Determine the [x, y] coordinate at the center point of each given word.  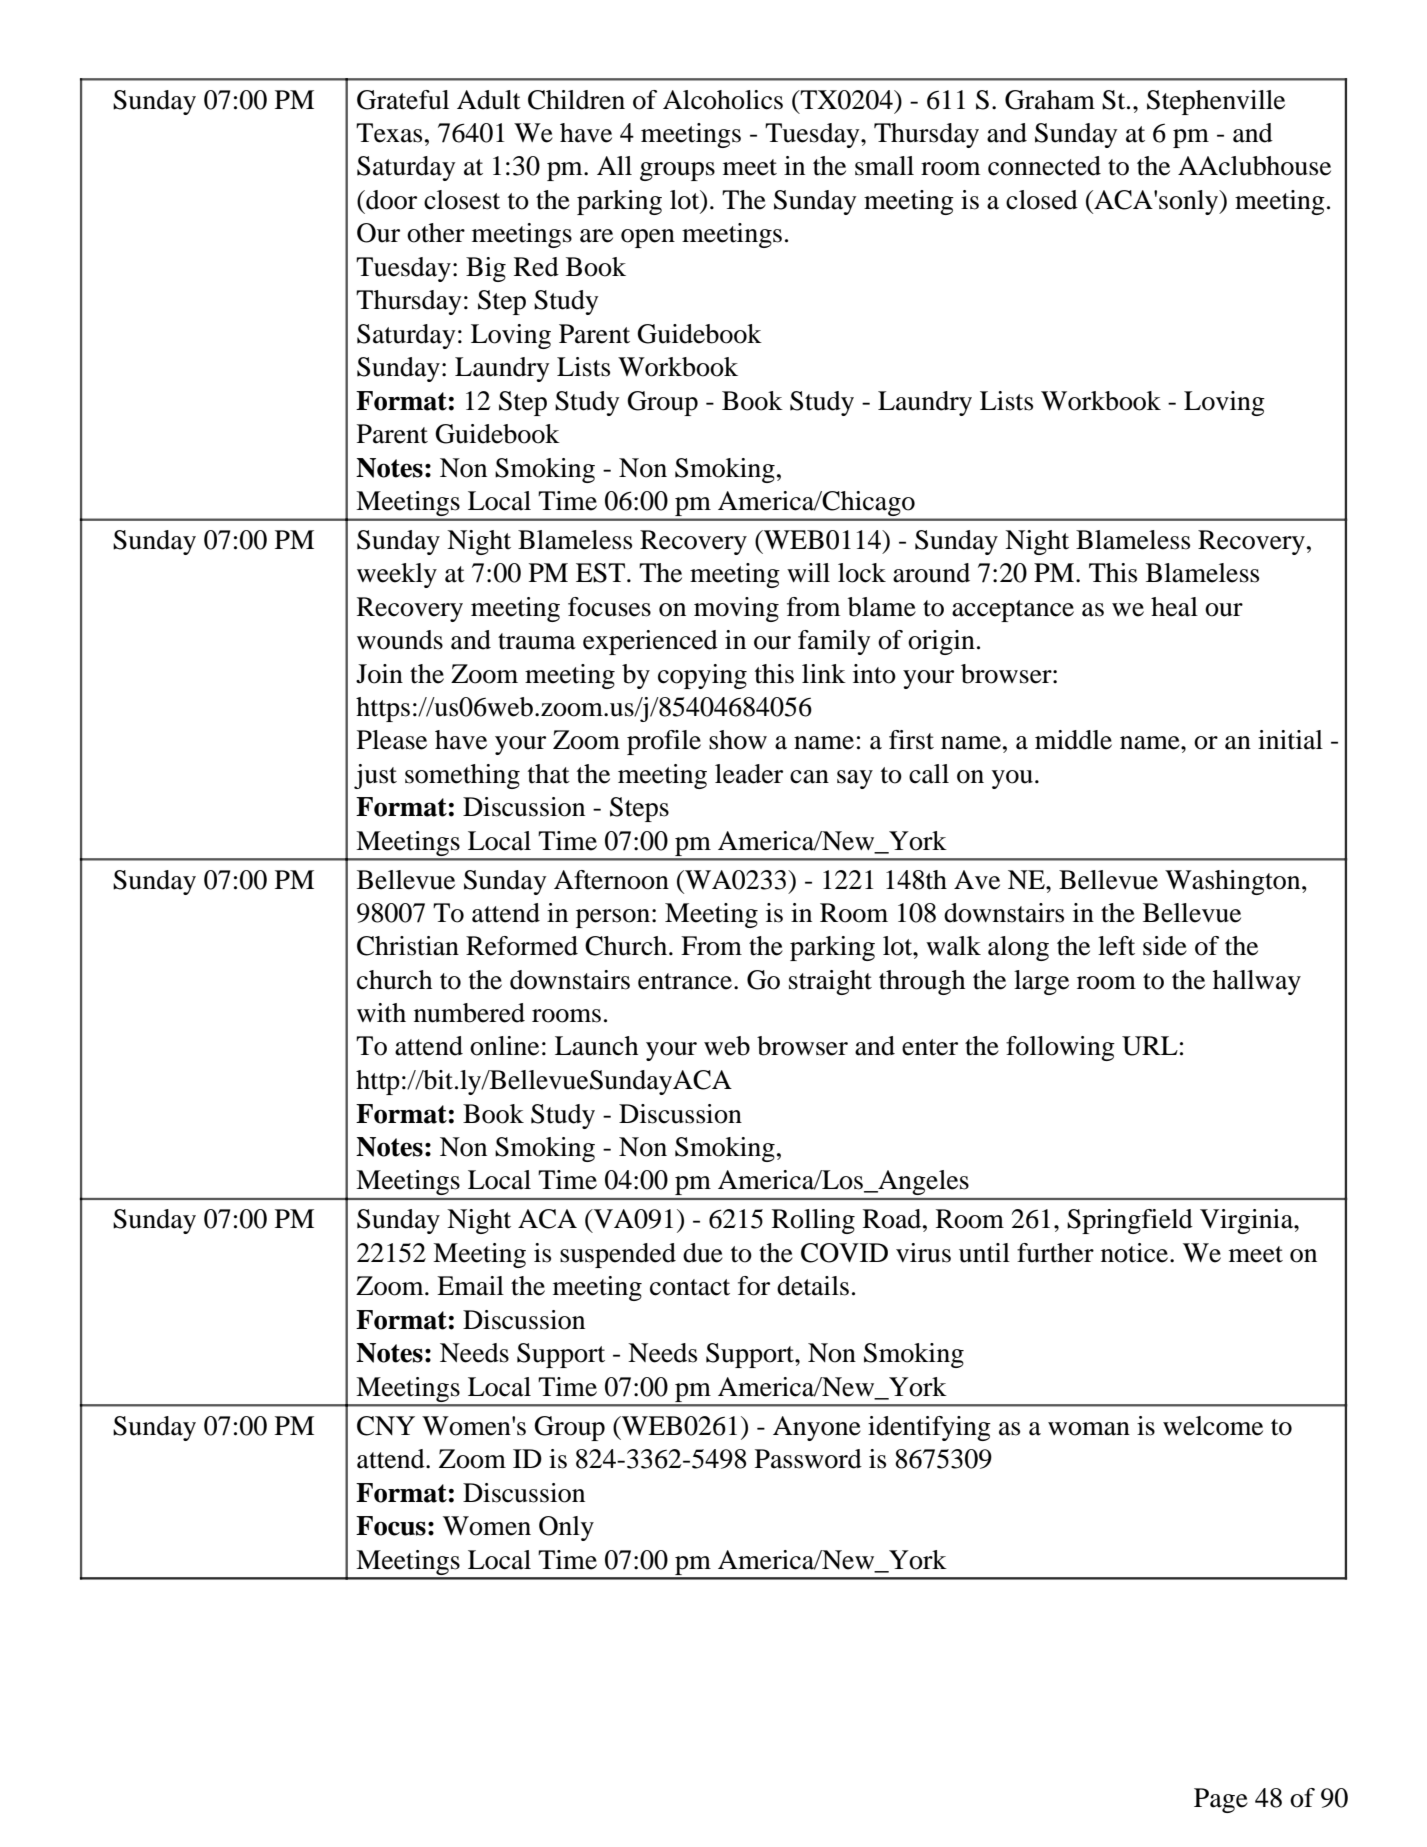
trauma [537, 641]
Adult [489, 100]
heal [1174, 607]
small [884, 166]
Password [808, 1459]
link [824, 673]
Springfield [1130, 1221]
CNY [386, 1426]
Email [470, 1286]
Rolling [813, 1221]
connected [1044, 166]
